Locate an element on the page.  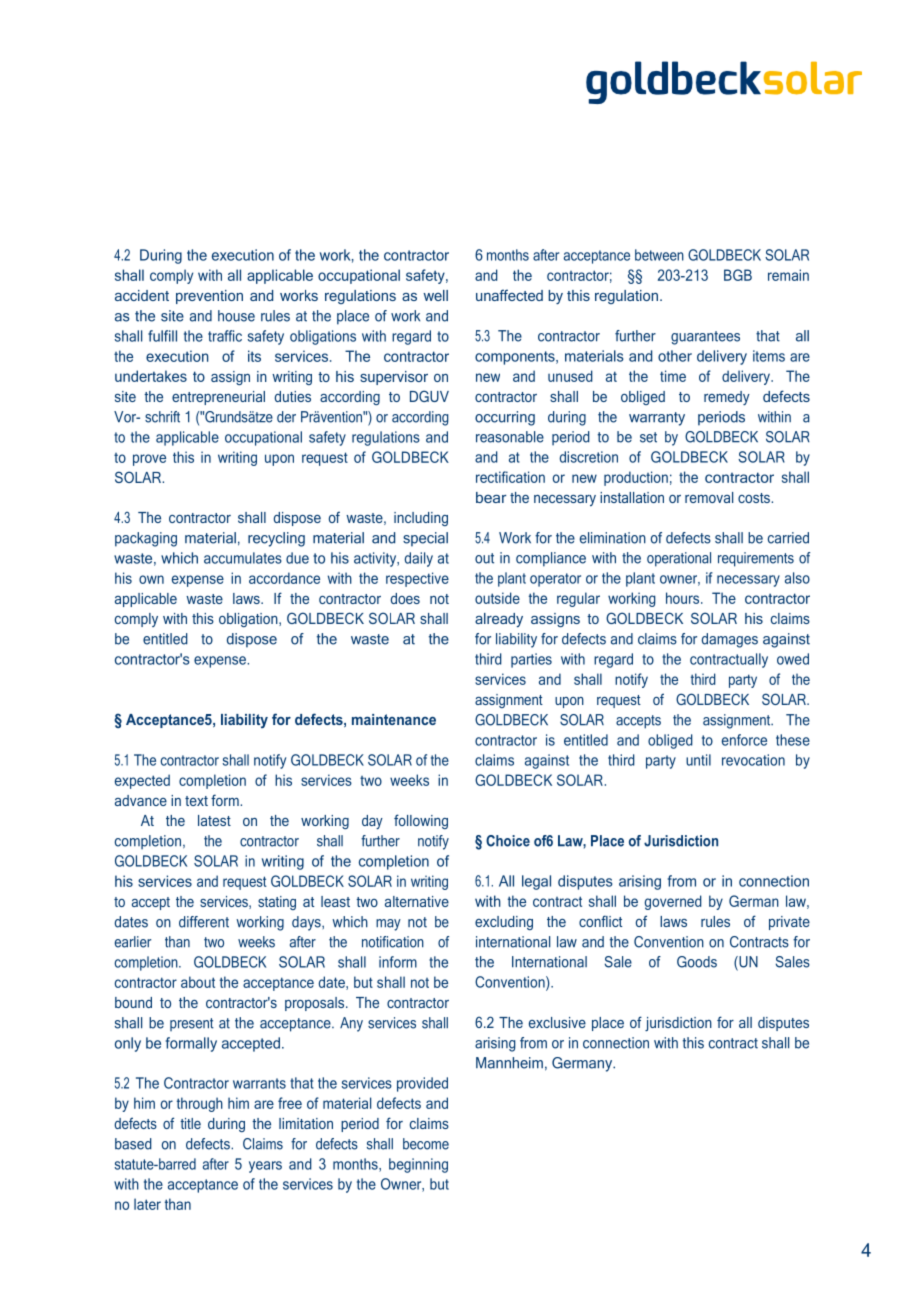
alternative is located at coordinates (417, 901).
